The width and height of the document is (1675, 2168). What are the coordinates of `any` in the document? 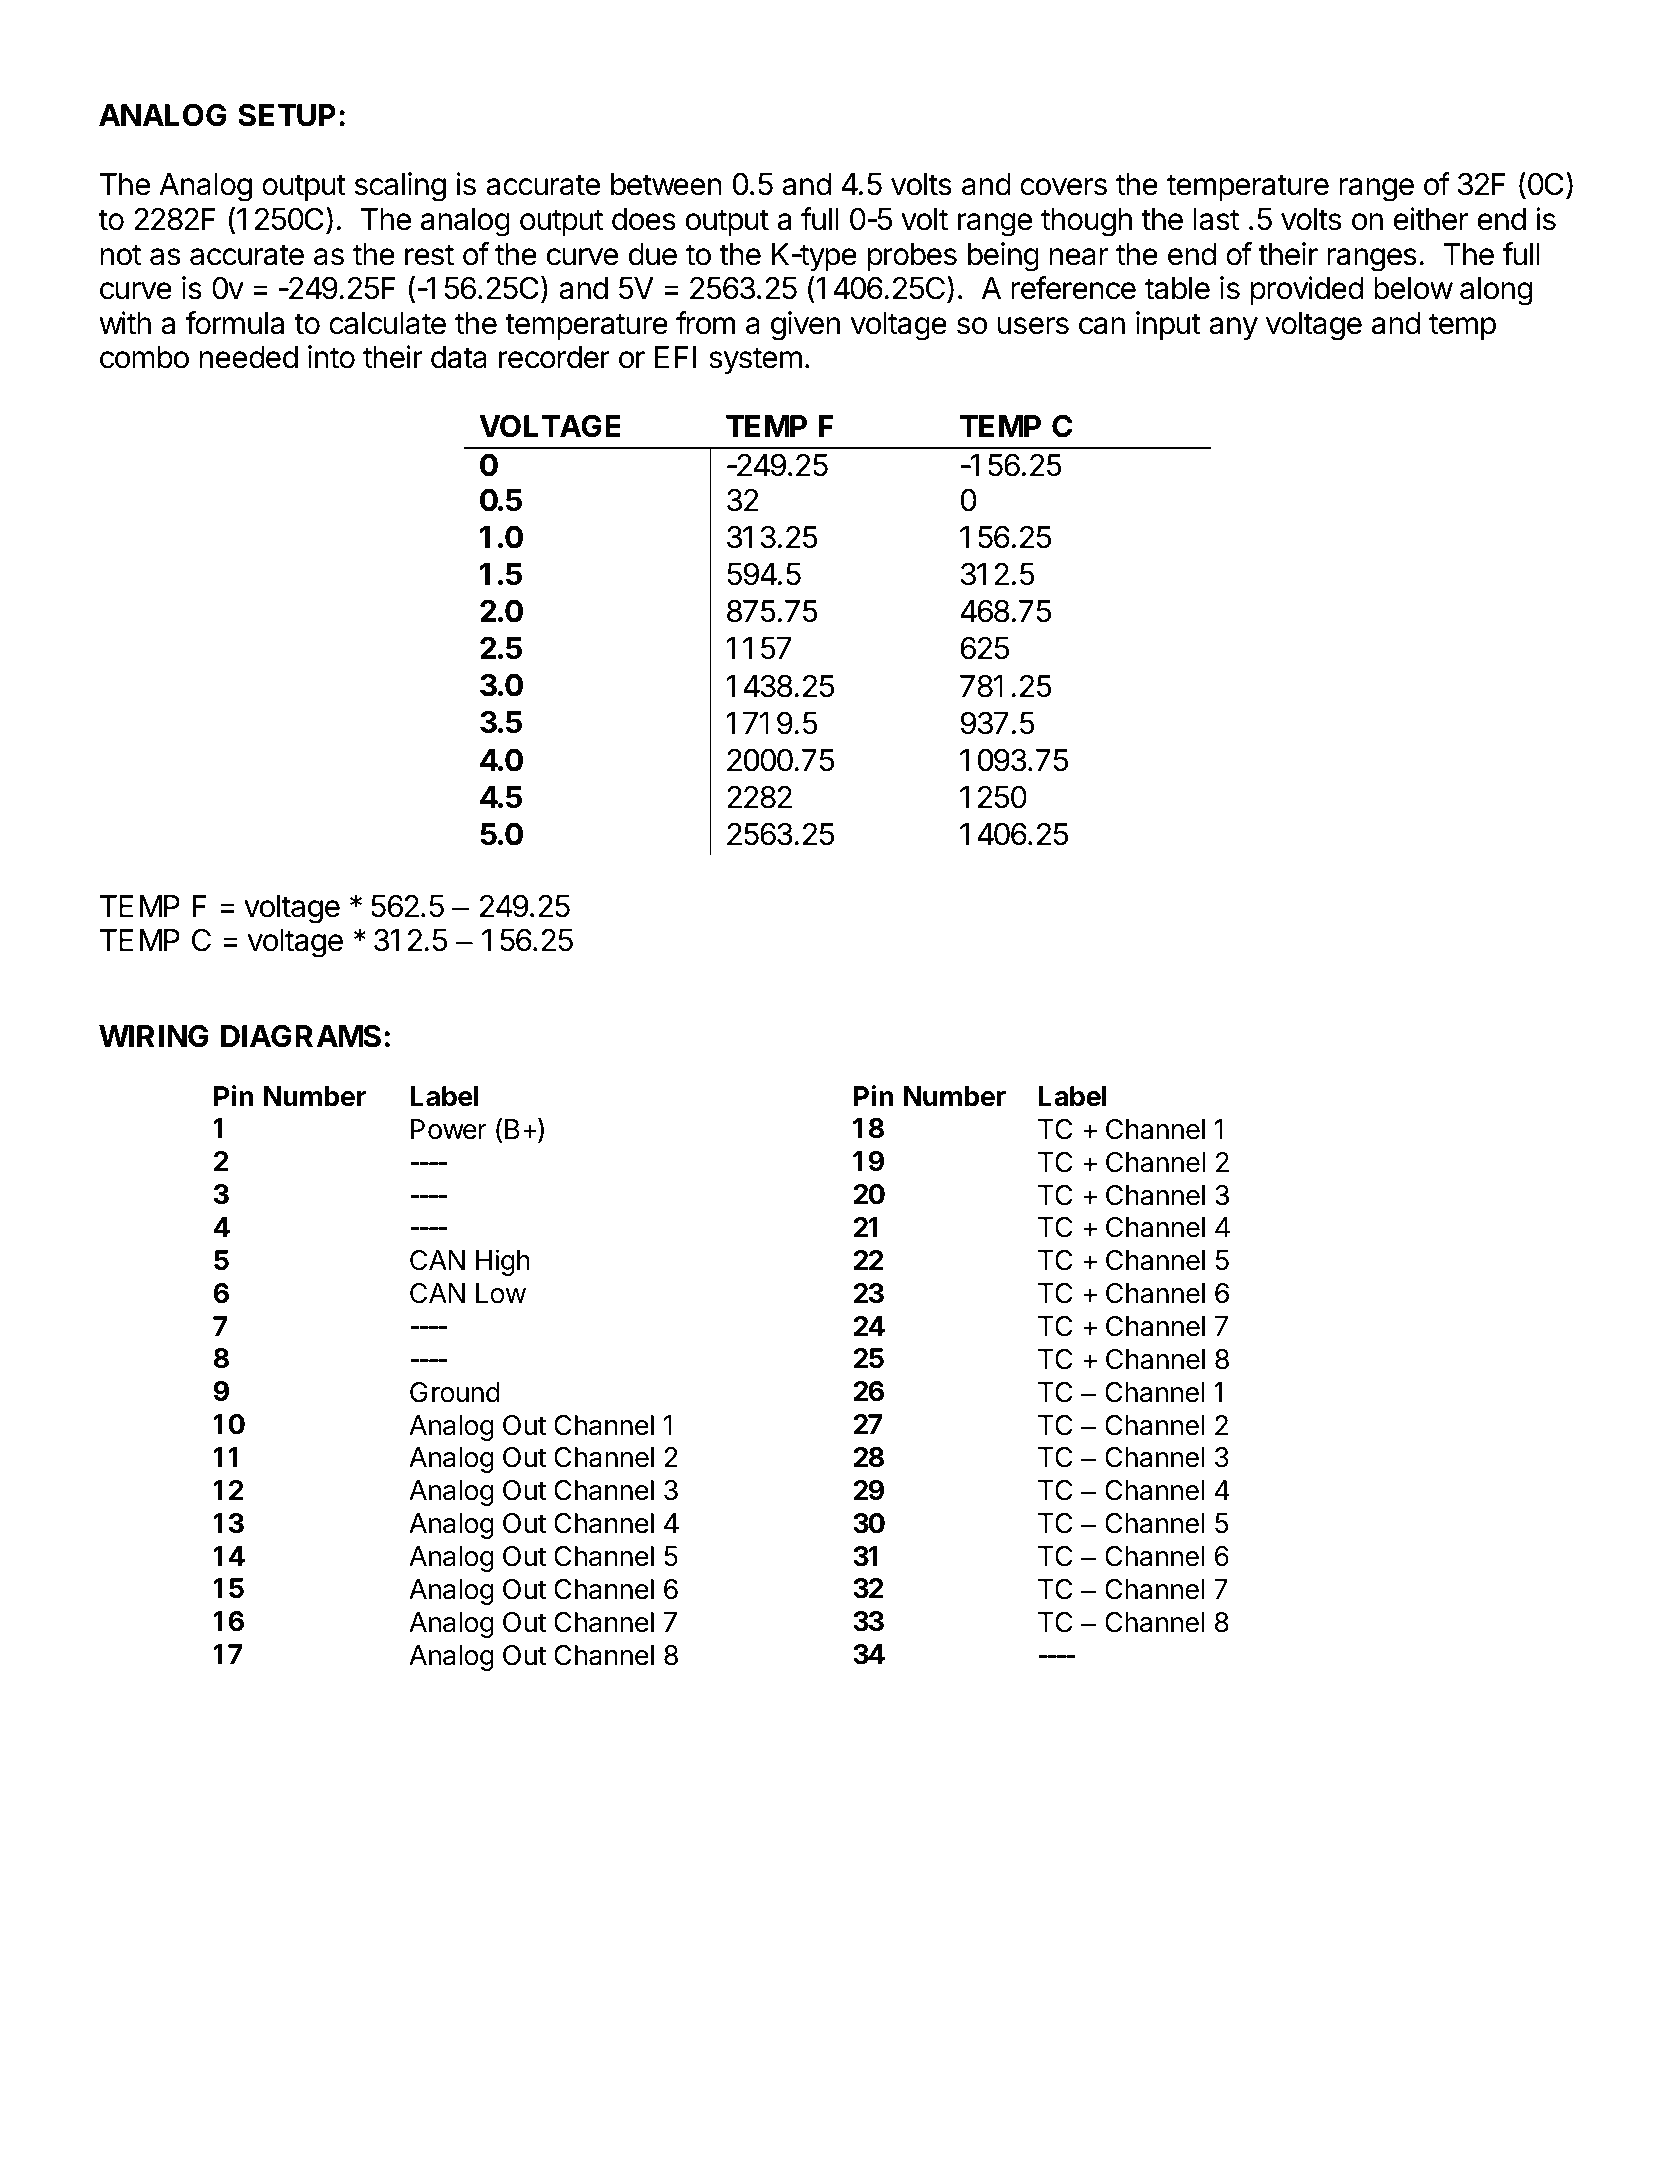 It's located at (1233, 329).
